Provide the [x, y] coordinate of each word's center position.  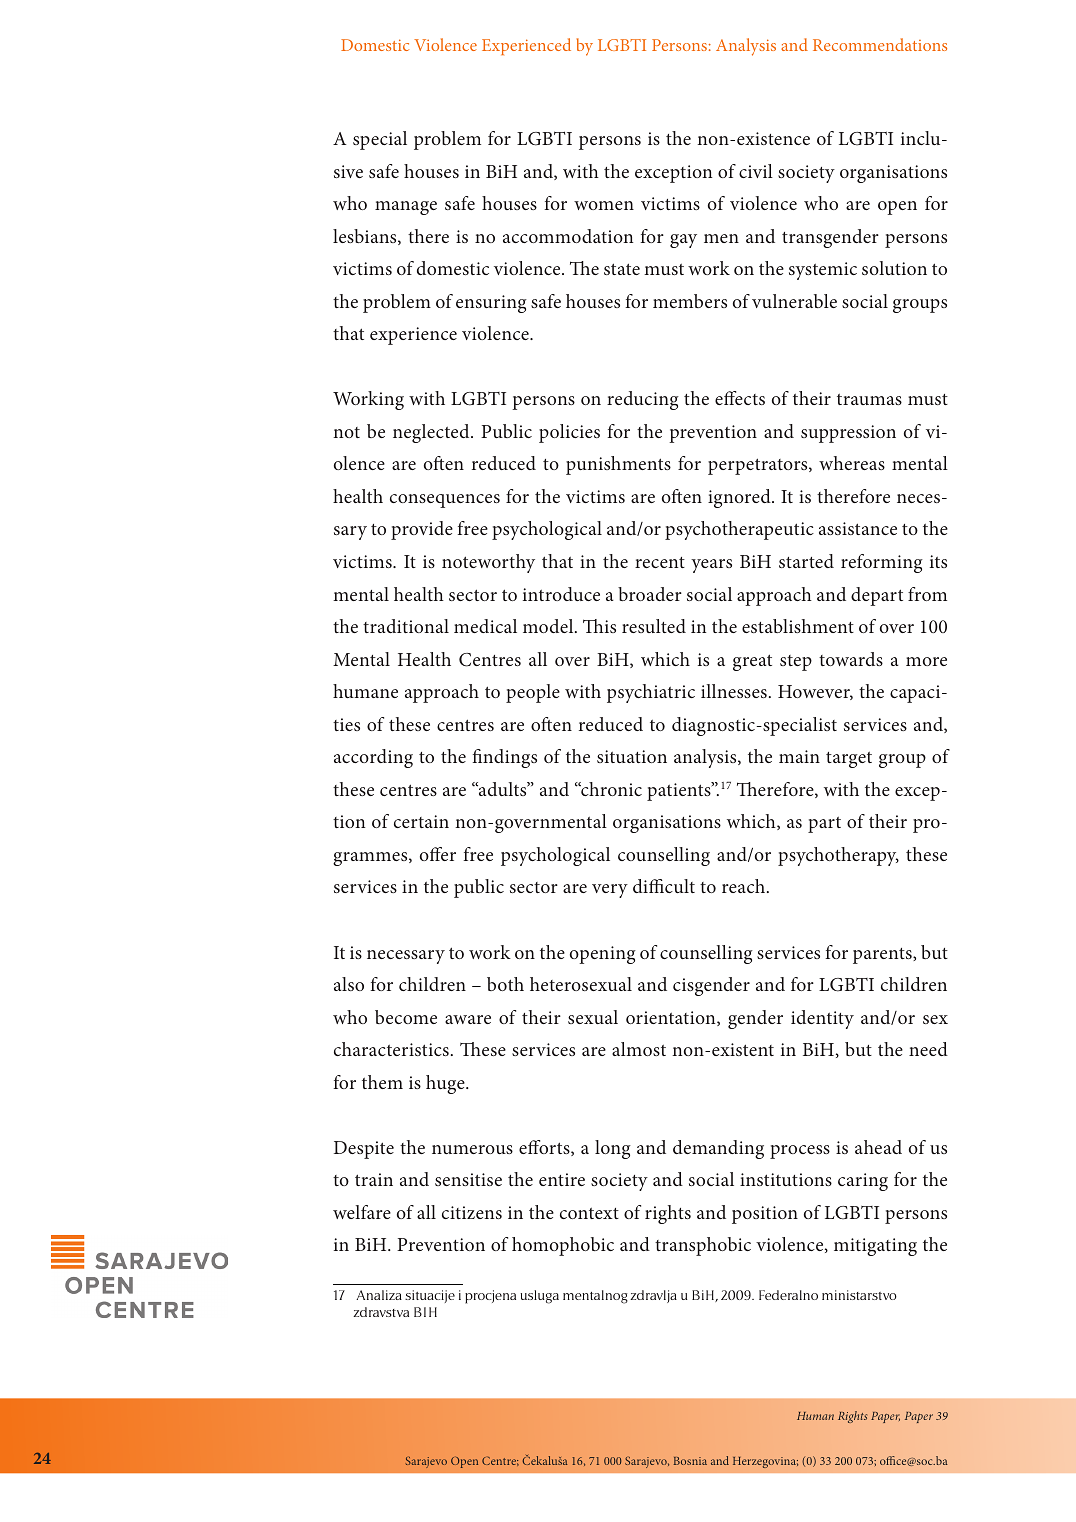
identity [822, 1019]
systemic [823, 271]
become [406, 1017]
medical [485, 626]
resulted [654, 626]
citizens [472, 1212]
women [604, 205]
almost [639, 1049]
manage [406, 208]
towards [851, 659]
